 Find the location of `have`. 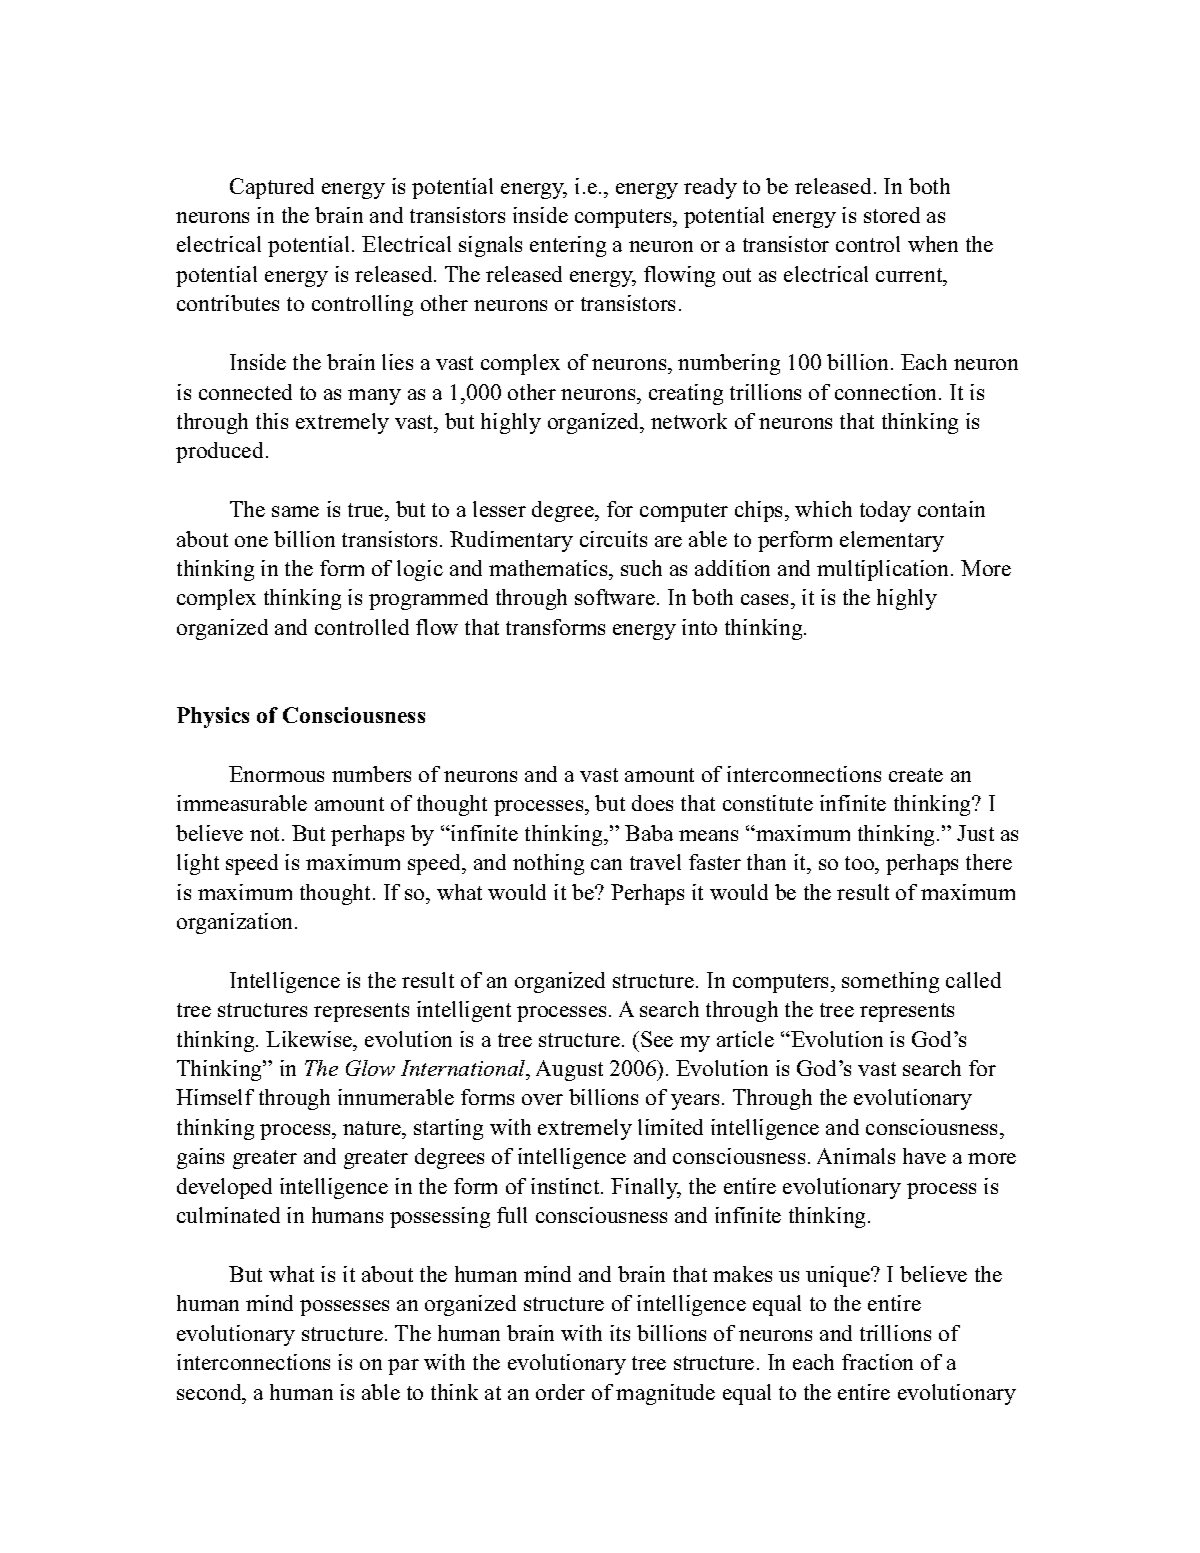

have is located at coordinates (924, 1156).
